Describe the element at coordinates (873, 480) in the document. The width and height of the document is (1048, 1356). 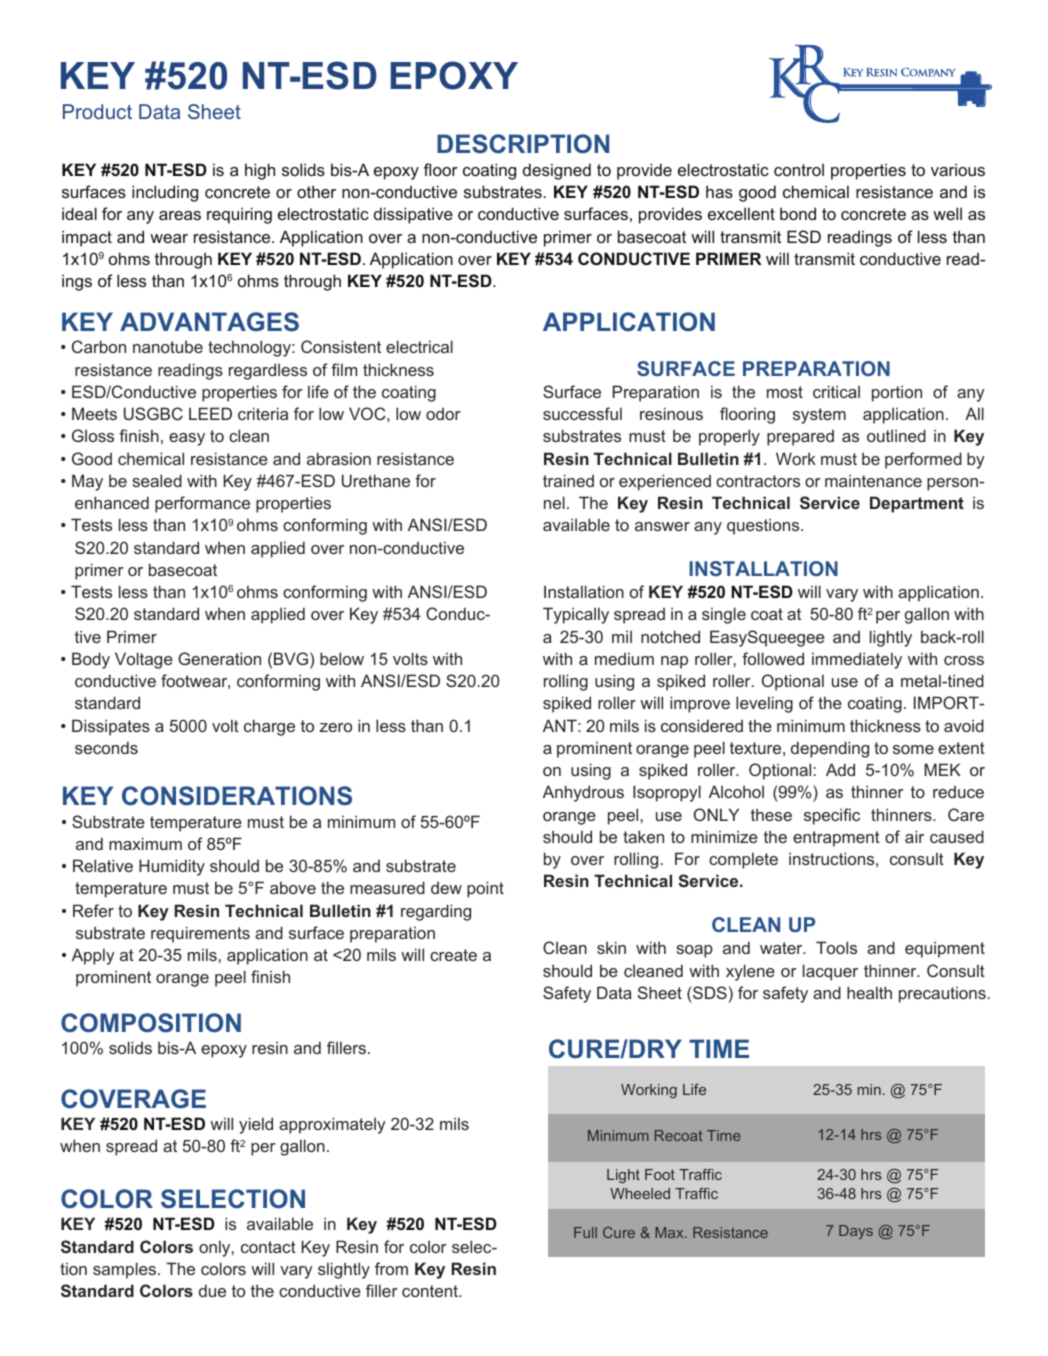
I see `maintenance` at that location.
